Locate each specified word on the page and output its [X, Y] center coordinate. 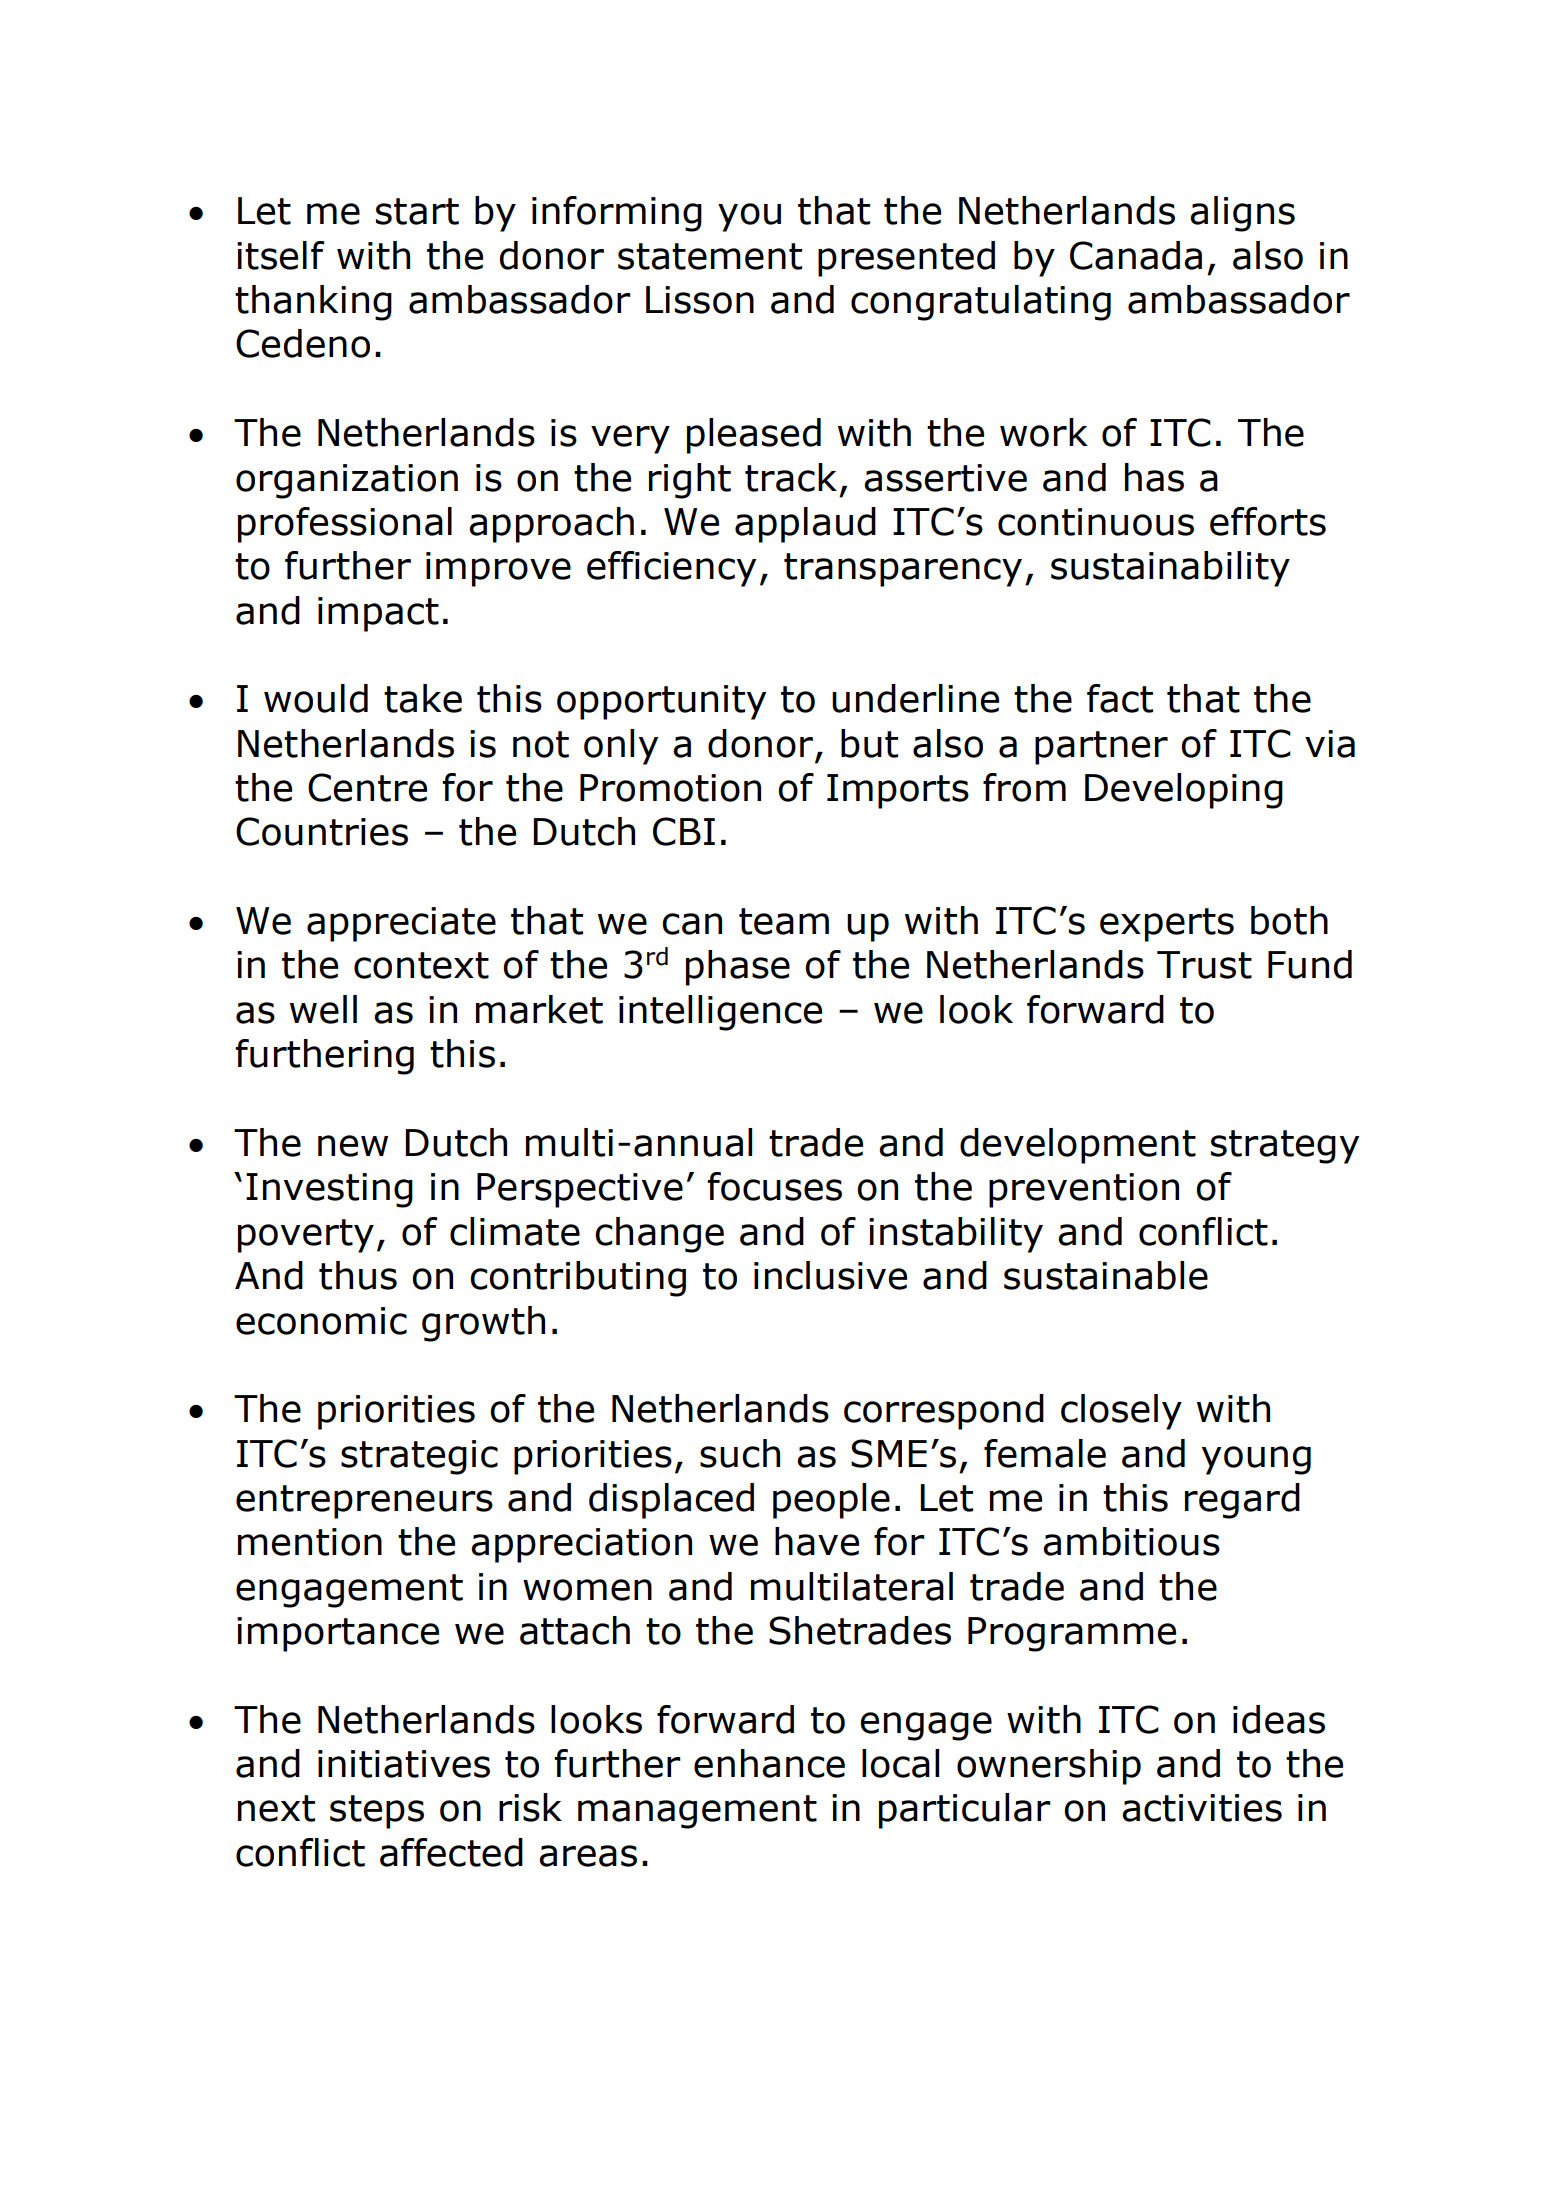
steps [377, 1812]
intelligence [720, 1013]
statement [710, 256]
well [323, 1009]
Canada [1136, 255]
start [417, 211]
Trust [1204, 965]
